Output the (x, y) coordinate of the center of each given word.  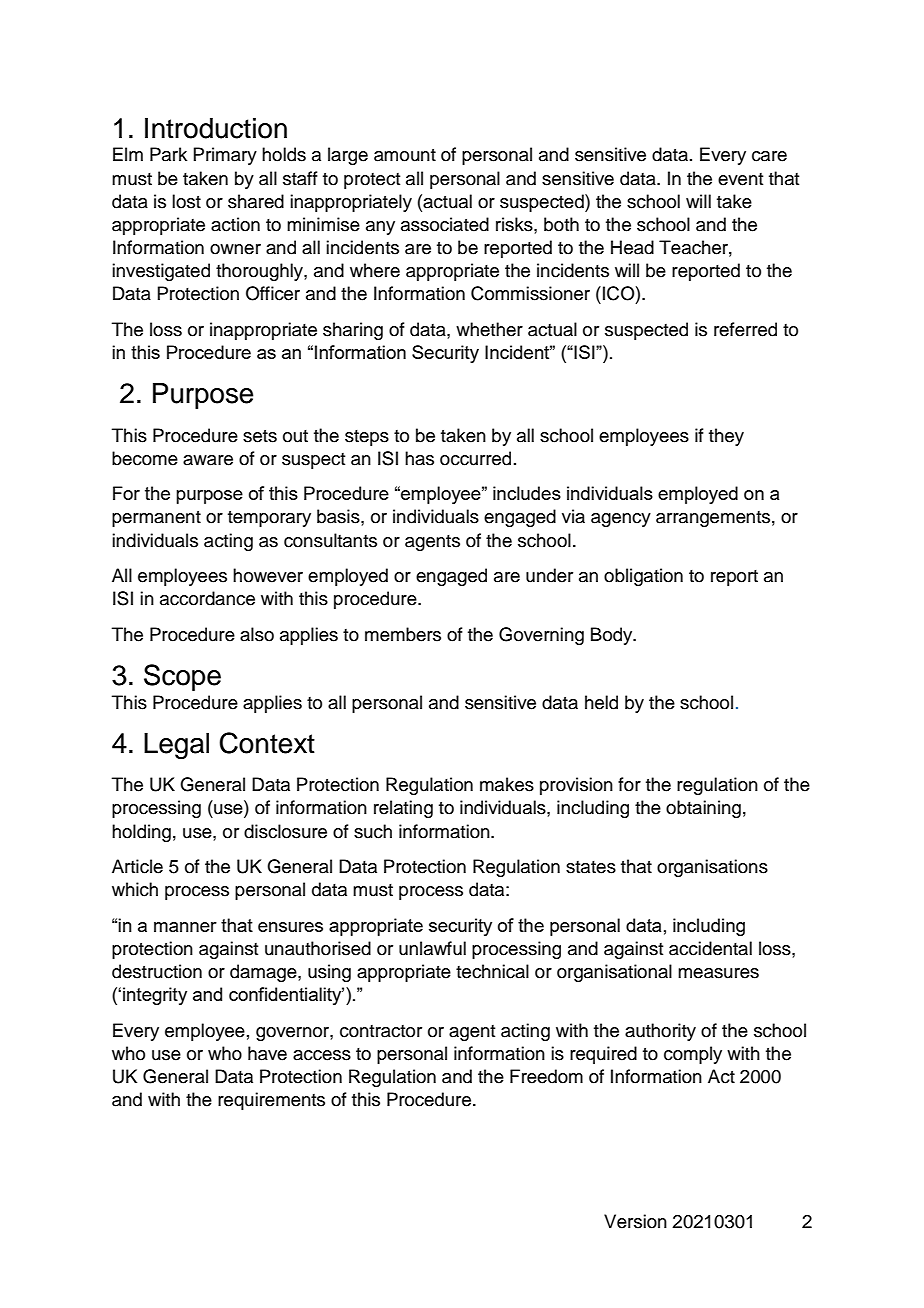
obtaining (703, 809)
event (740, 179)
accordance (207, 598)
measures (718, 973)
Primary (225, 156)
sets (260, 436)
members (403, 634)
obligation (643, 577)
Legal (176, 746)
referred (745, 329)
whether (489, 329)
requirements (271, 1101)
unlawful (432, 948)
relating (403, 809)
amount (405, 155)
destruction (157, 971)
